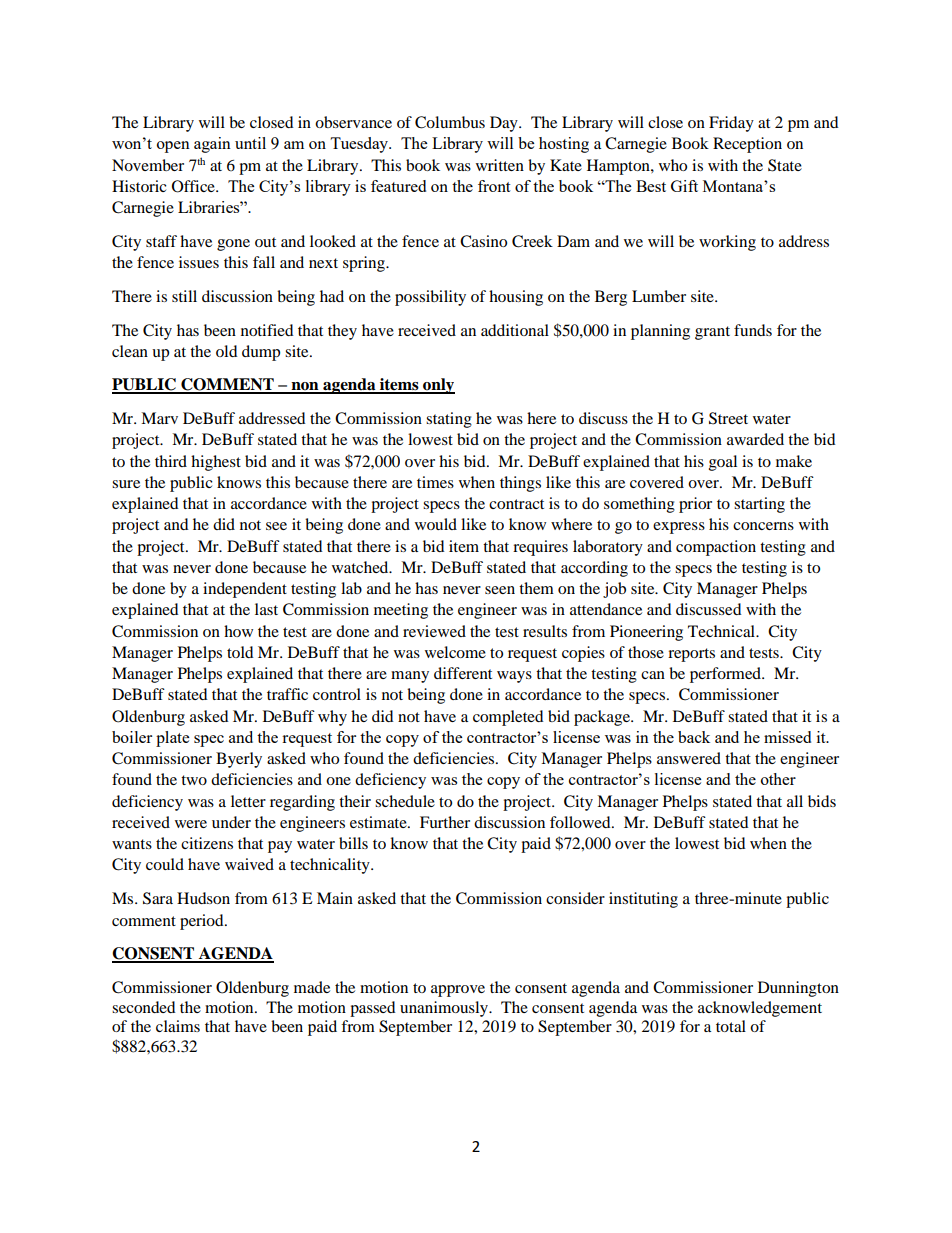 The image size is (952, 1233). I want to click on total, so click(731, 1026).
